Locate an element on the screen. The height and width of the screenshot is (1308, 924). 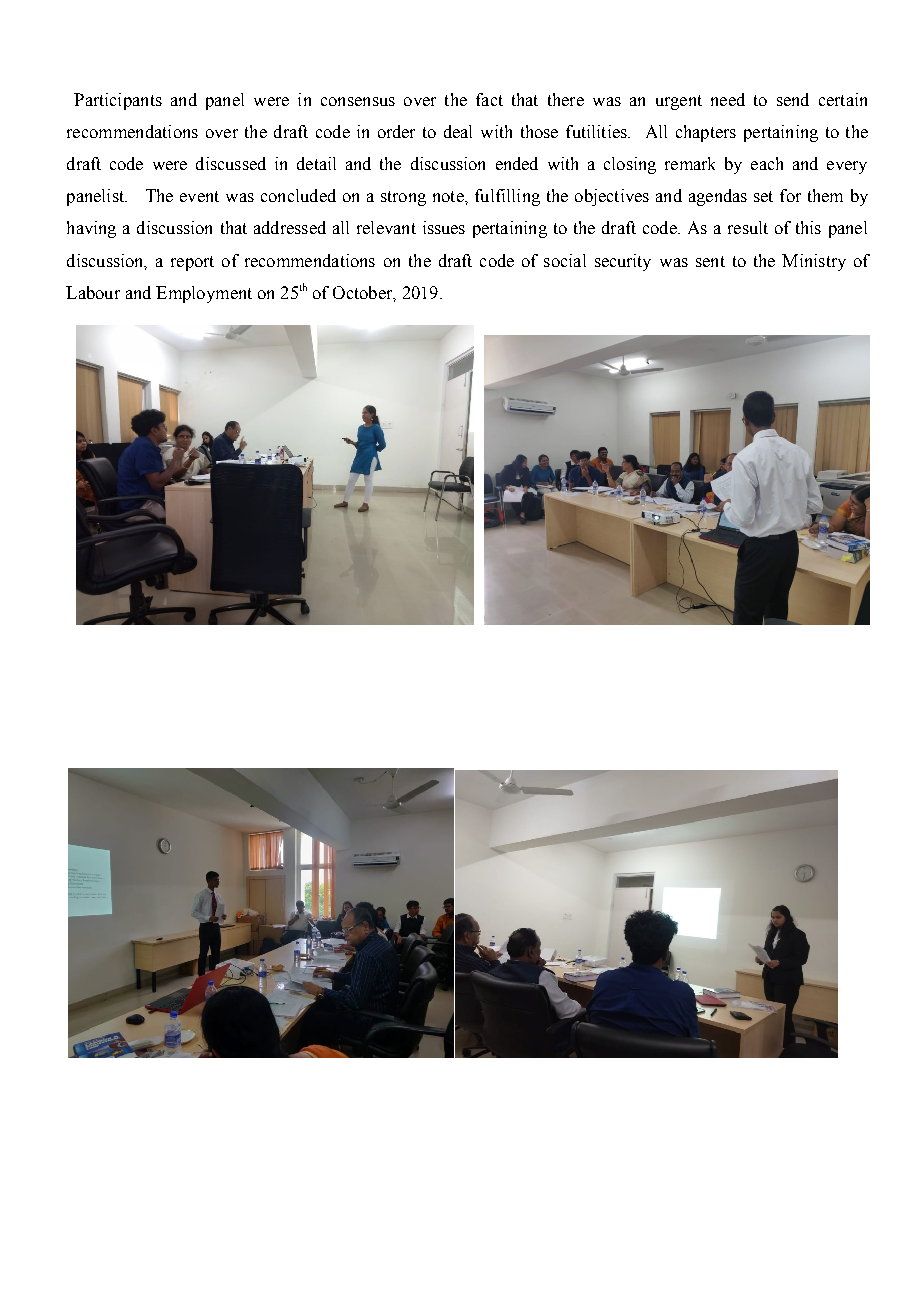
Employment is located at coordinates (204, 294).
